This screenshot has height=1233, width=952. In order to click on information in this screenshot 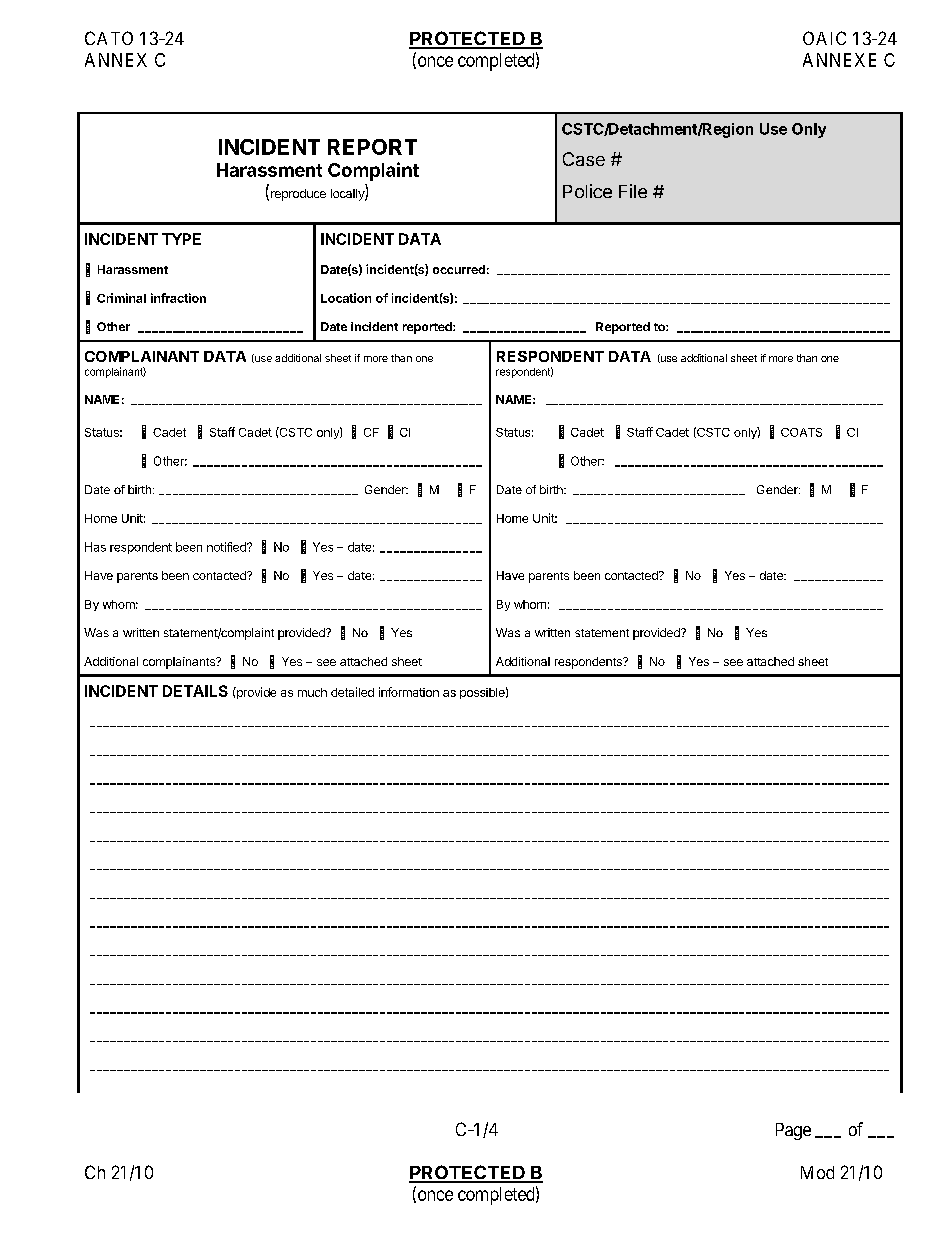, I will do `click(409, 692)`.
